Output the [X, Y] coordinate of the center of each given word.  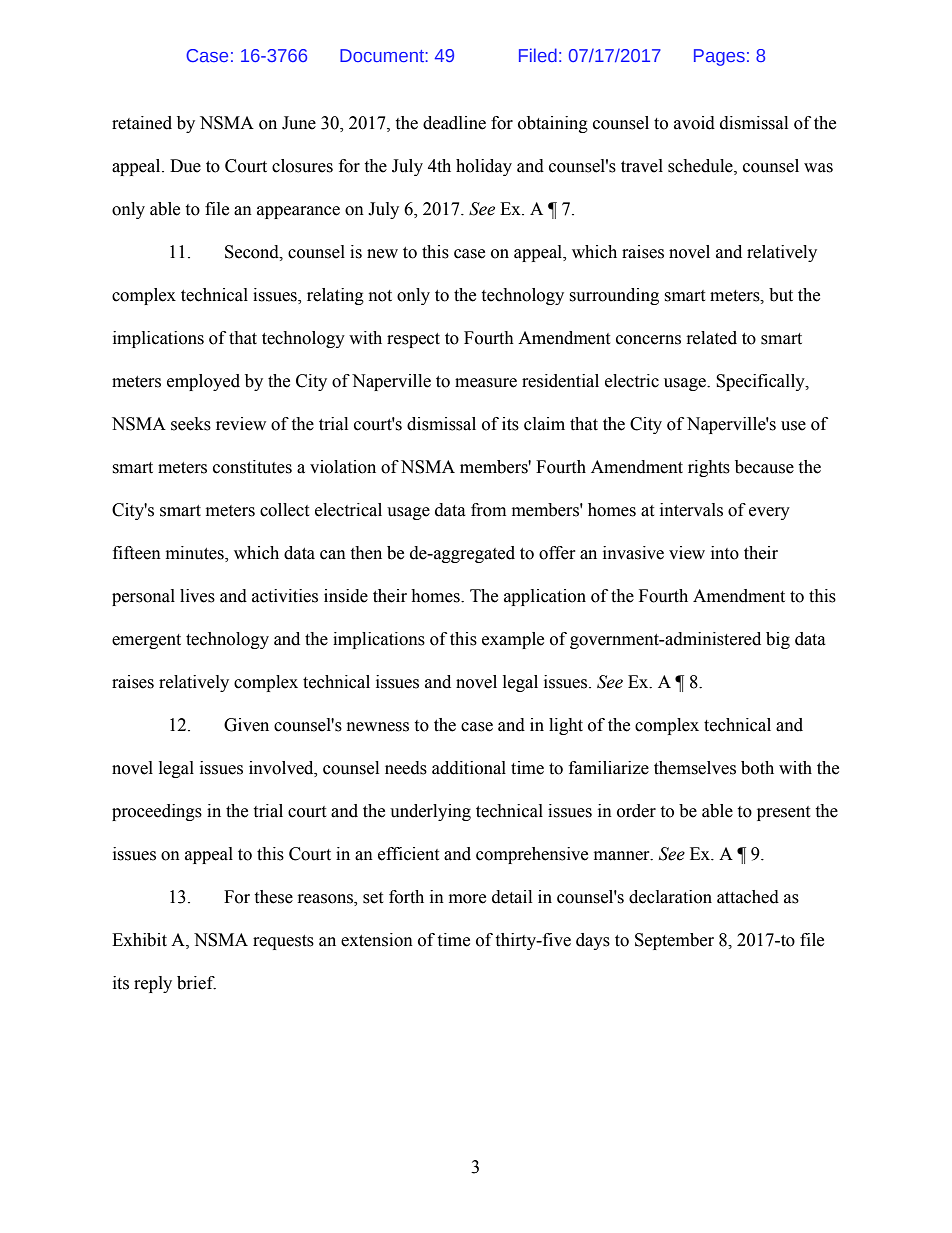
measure [486, 383]
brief [196, 983]
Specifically [761, 382]
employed [203, 382]
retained [142, 123]
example [513, 640]
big [778, 640]
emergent [146, 641]
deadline [454, 123]
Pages [719, 57]
